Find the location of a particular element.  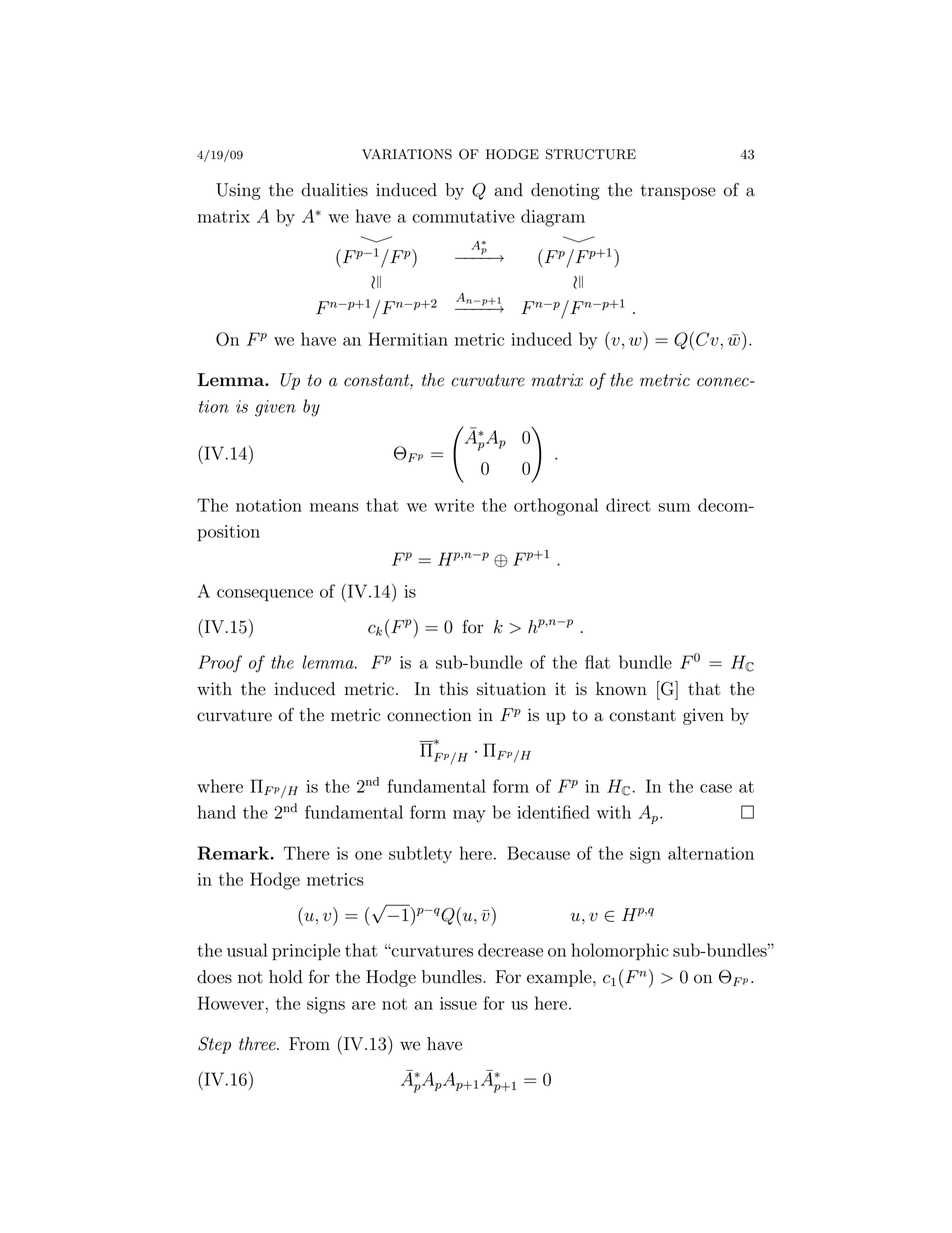

means is located at coordinates (334, 507).
